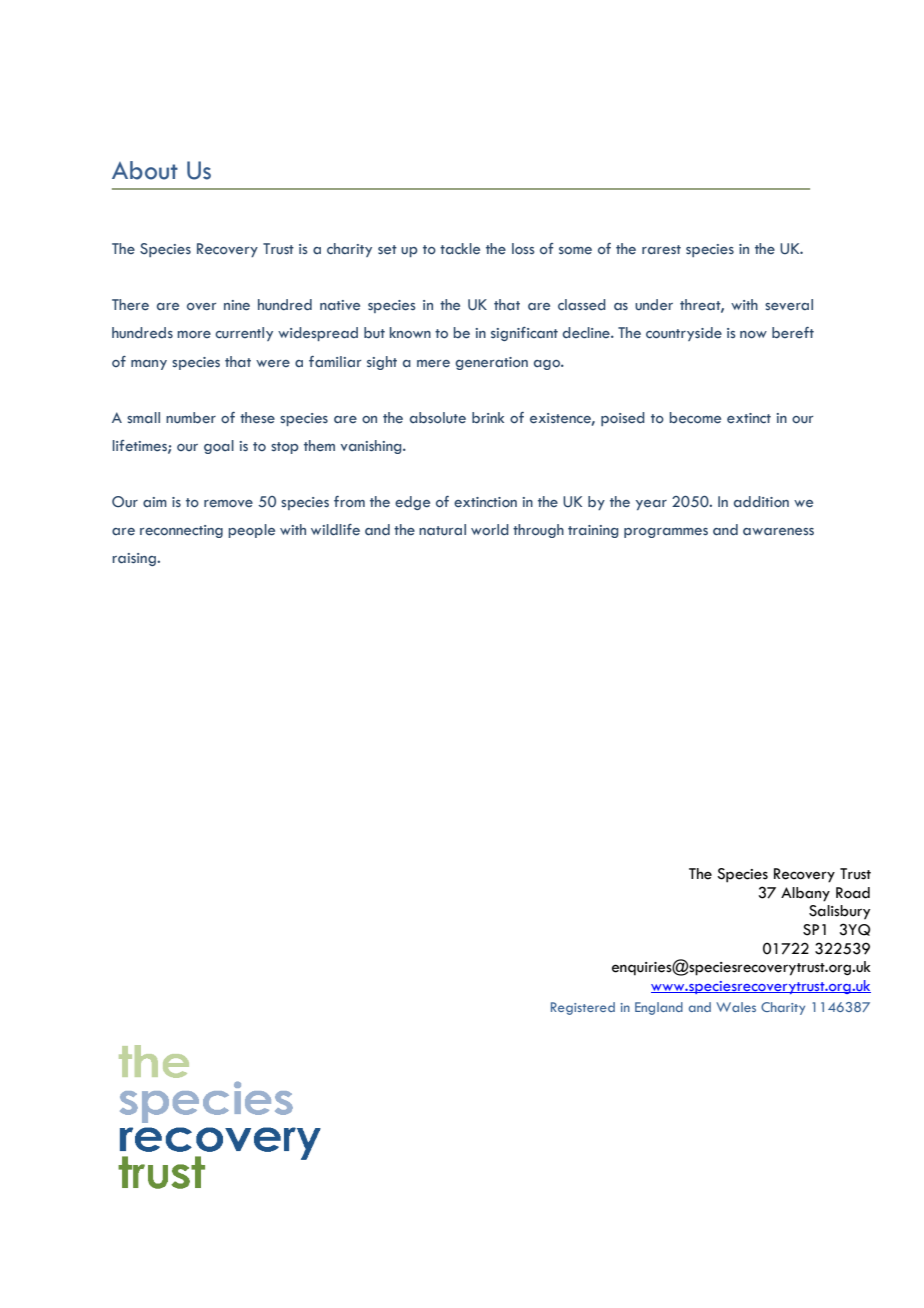 The height and width of the screenshot is (1308, 924). Describe the element at coordinates (736, 1007) in the screenshot. I see `Wales` at that location.
